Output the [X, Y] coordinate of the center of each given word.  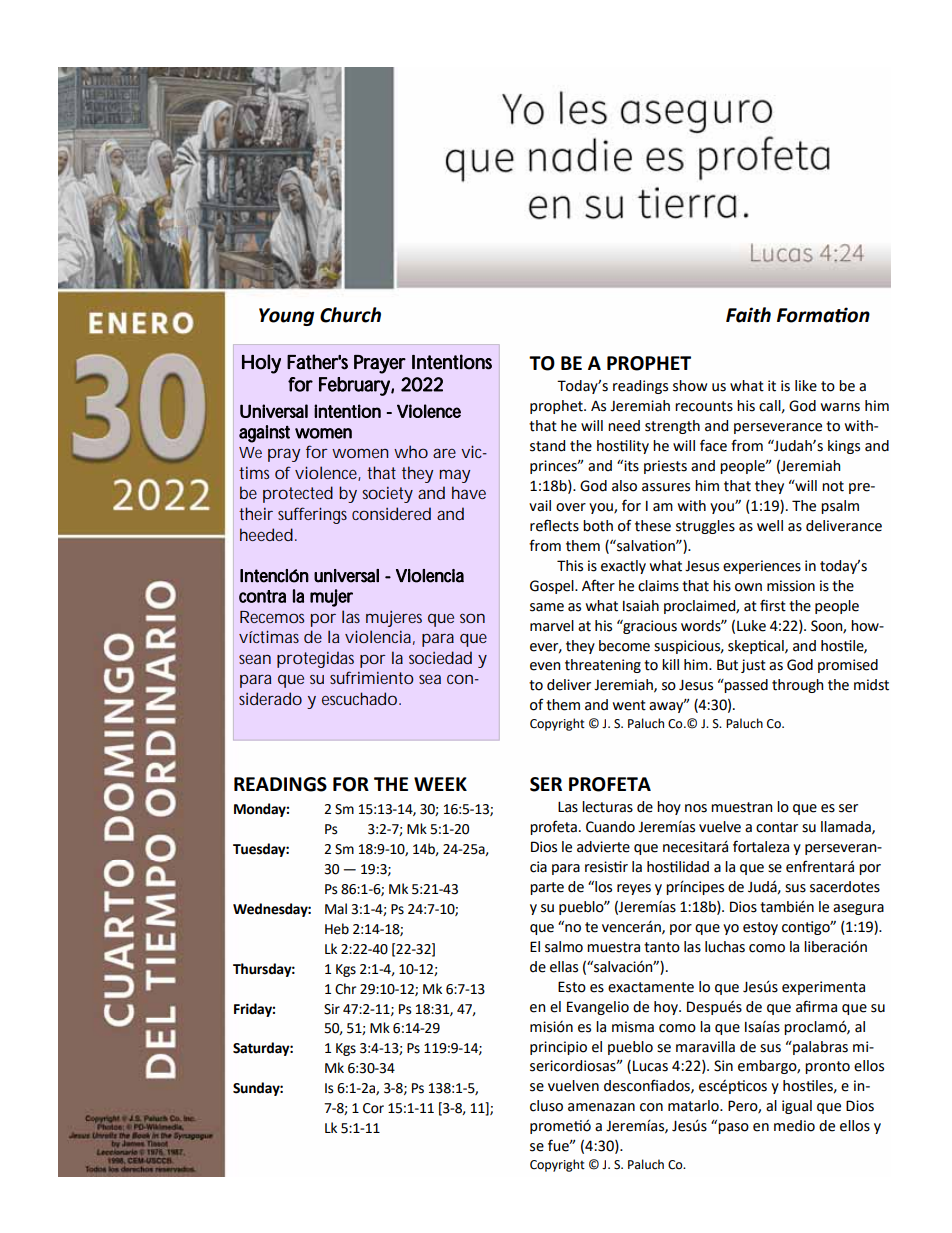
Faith [748, 315]
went [629, 705]
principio [558, 1048]
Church [350, 315]
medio [794, 1126]
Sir [332, 1009]
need [624, 426]
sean [255, 659]
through [797, 686]
